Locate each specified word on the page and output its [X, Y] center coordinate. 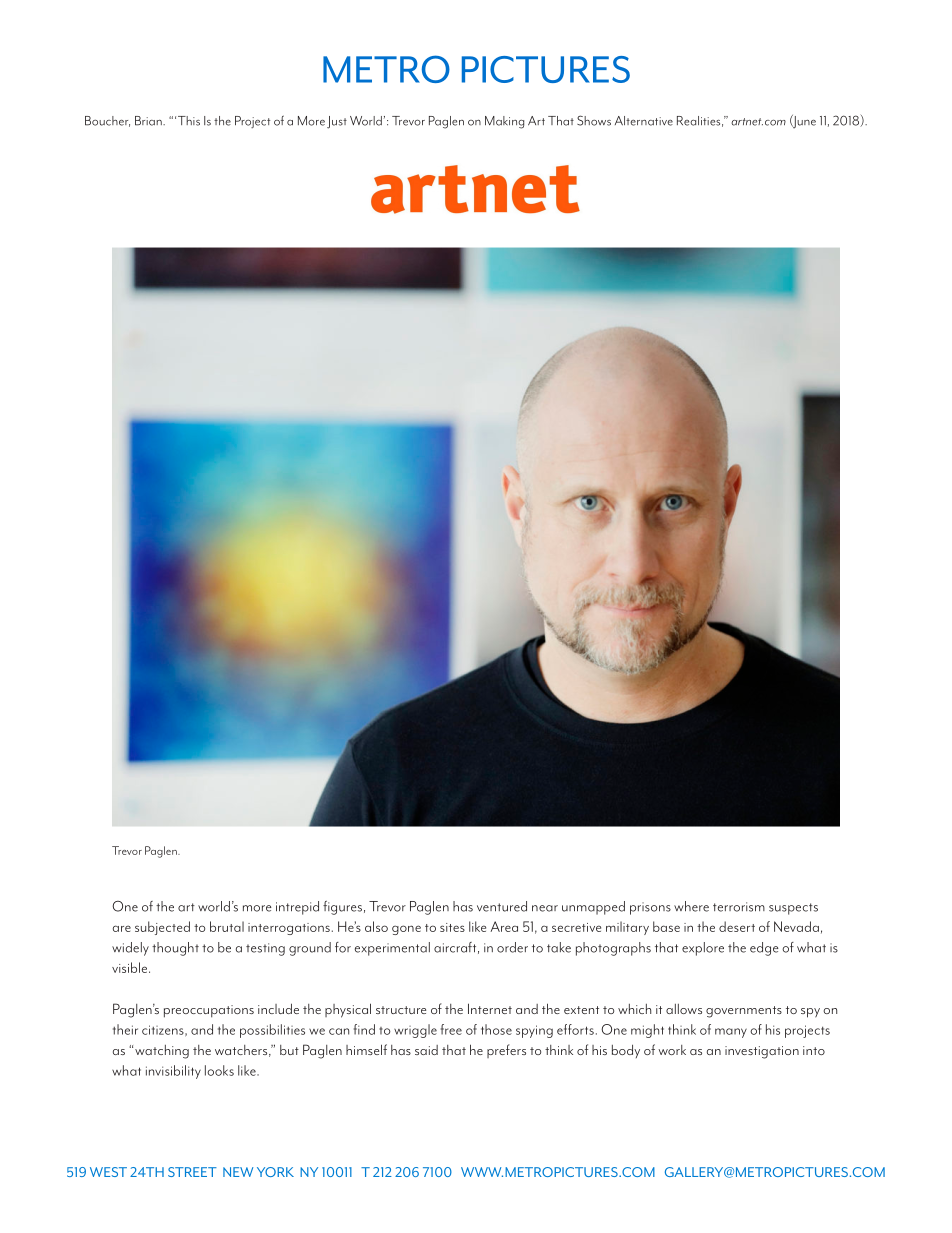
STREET [192, 1172]
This [189, 121]
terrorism [739, 907]
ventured [502, 906]
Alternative [644, 121]
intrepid [297, 908]
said [426, 1050]
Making [504, 122]
